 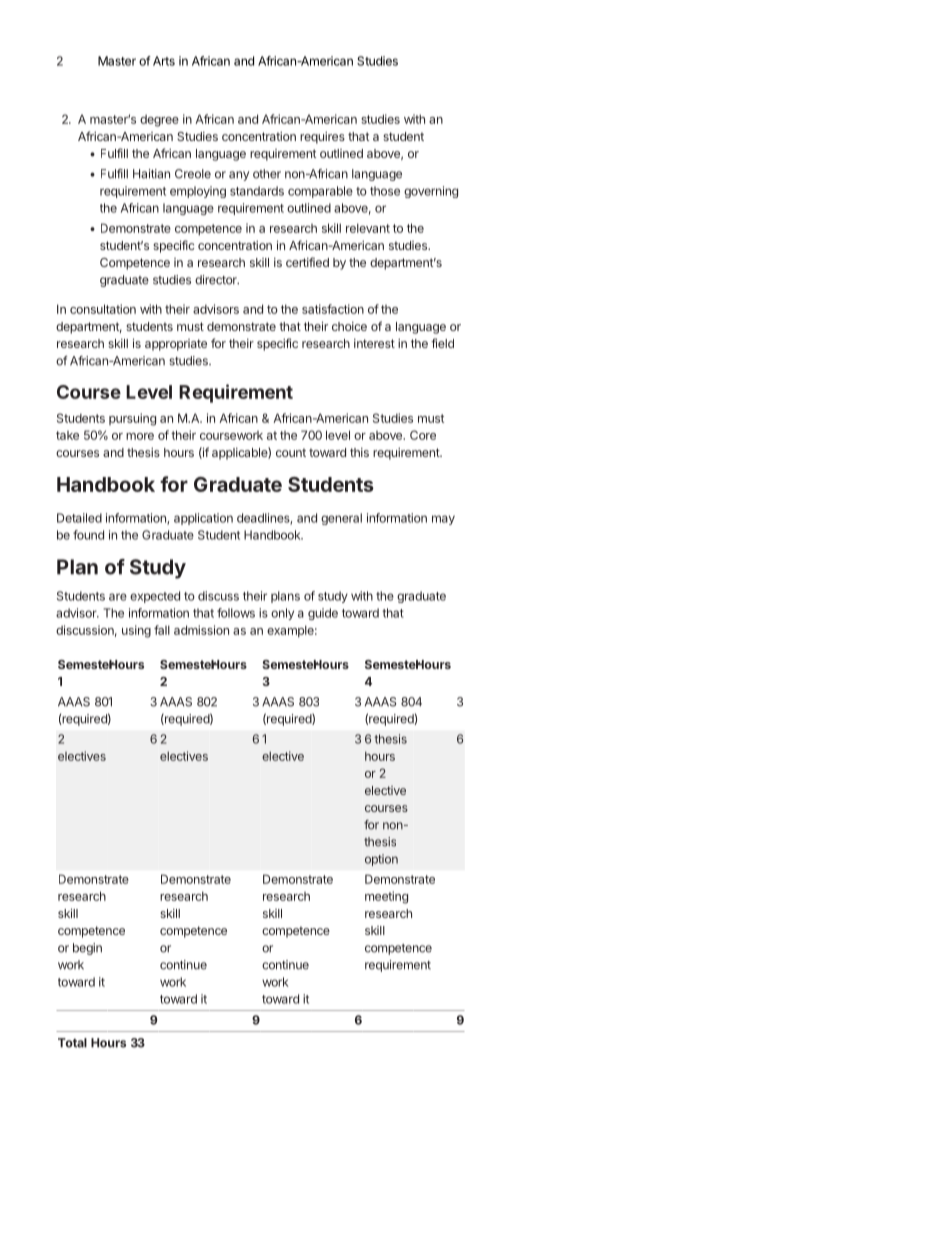 What do you see at coordinates (323, 614) in the document?
I see `guide` at bounding box center [323, 614].
